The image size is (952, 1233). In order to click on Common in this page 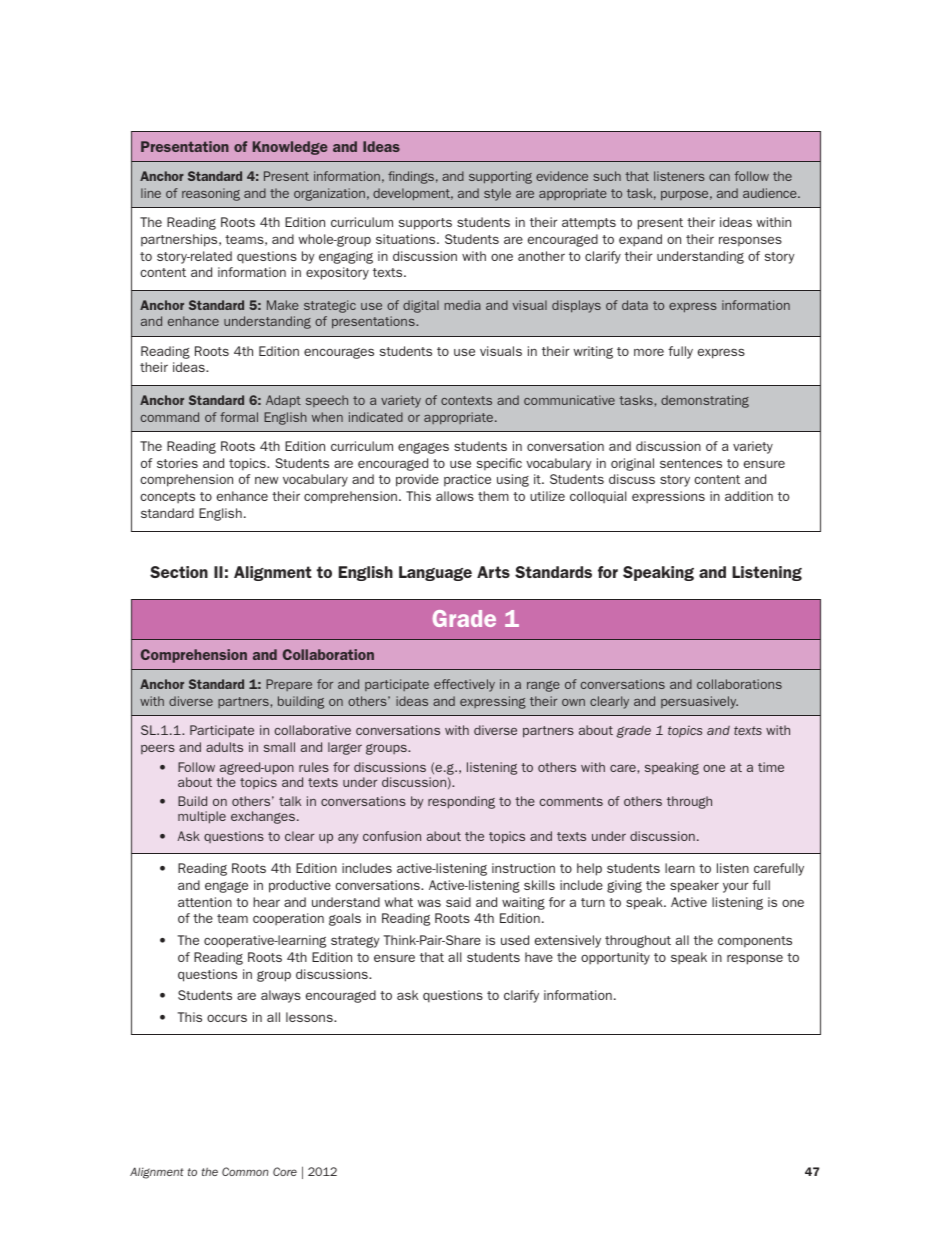, I will do `click(245, 1171)`.
